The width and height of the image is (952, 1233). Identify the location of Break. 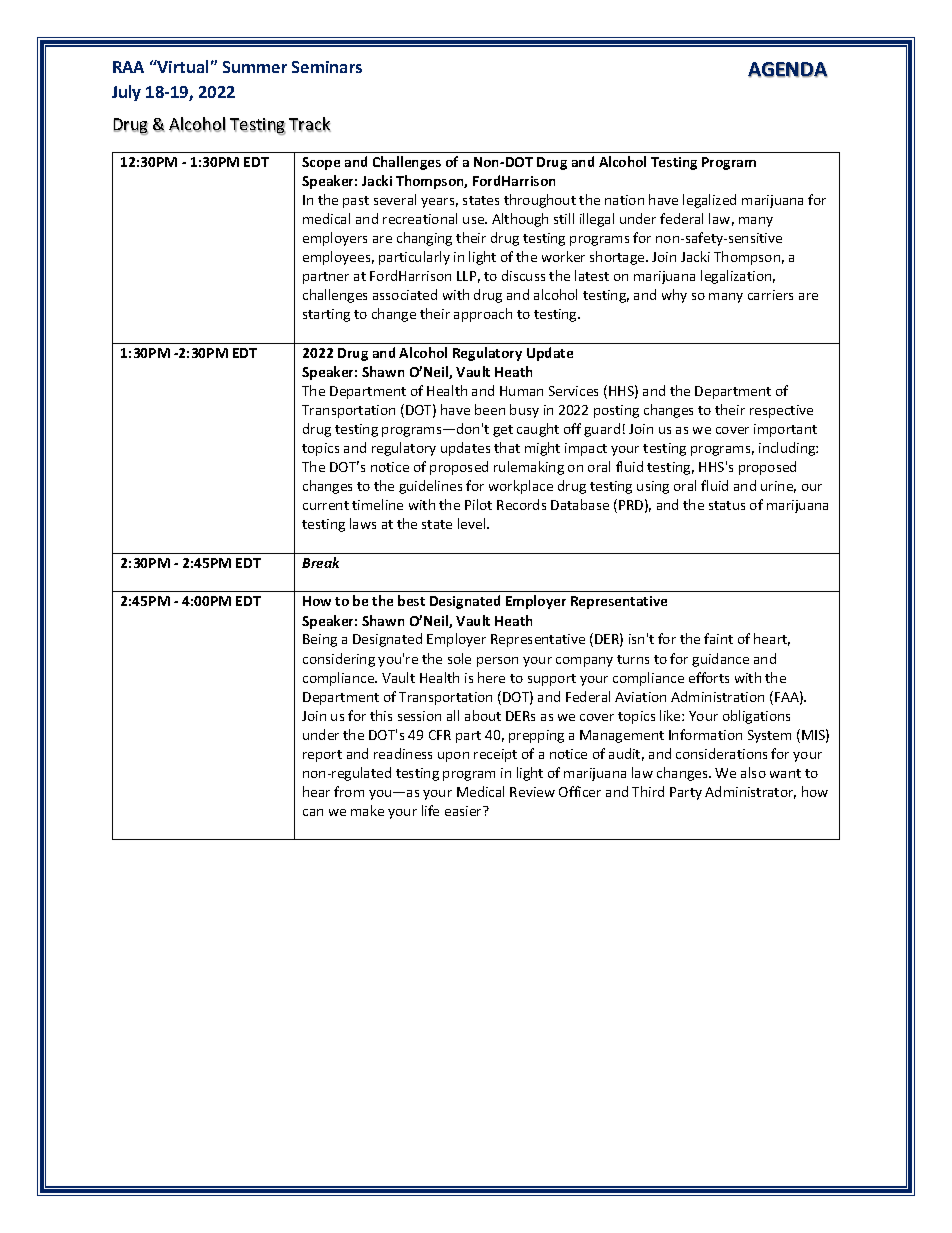
(320, 562).
